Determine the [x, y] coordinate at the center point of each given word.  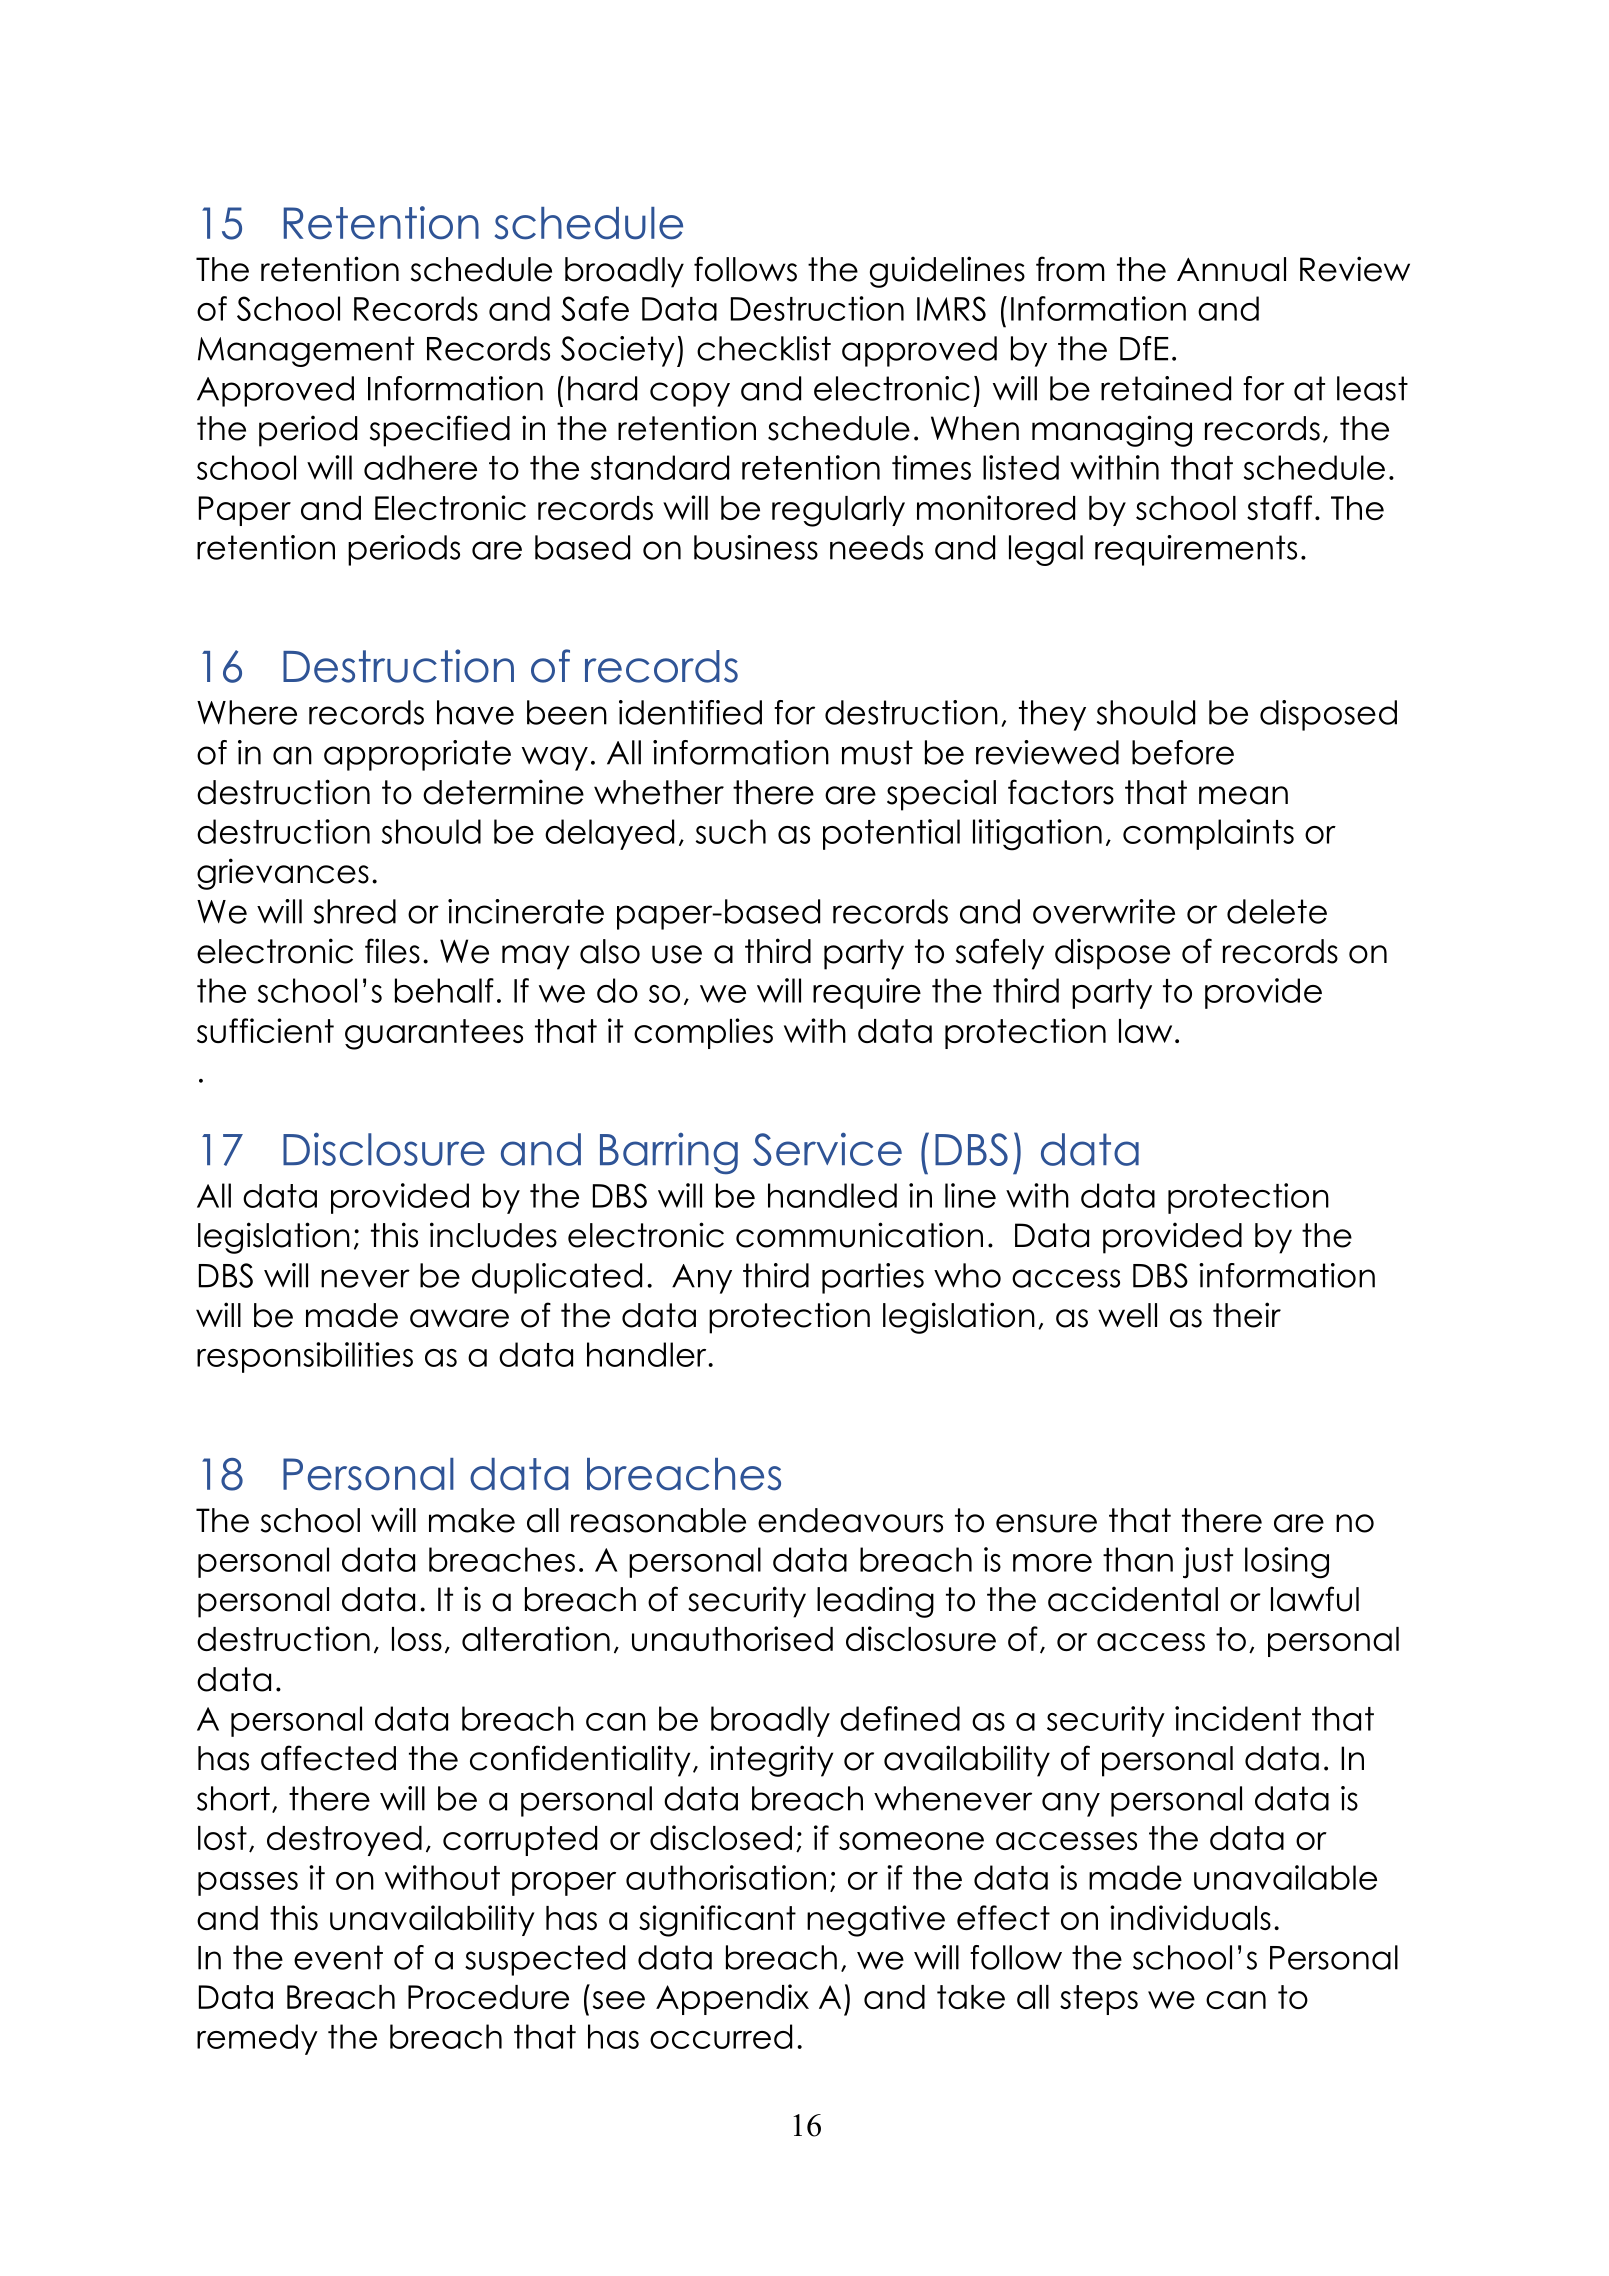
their [1247, 1315]
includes [493, 1235]
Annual [1231, 269]
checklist [764, 348]
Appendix [732, 1999]
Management [306, 351]
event [338, 1957]
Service [827, 1149]
